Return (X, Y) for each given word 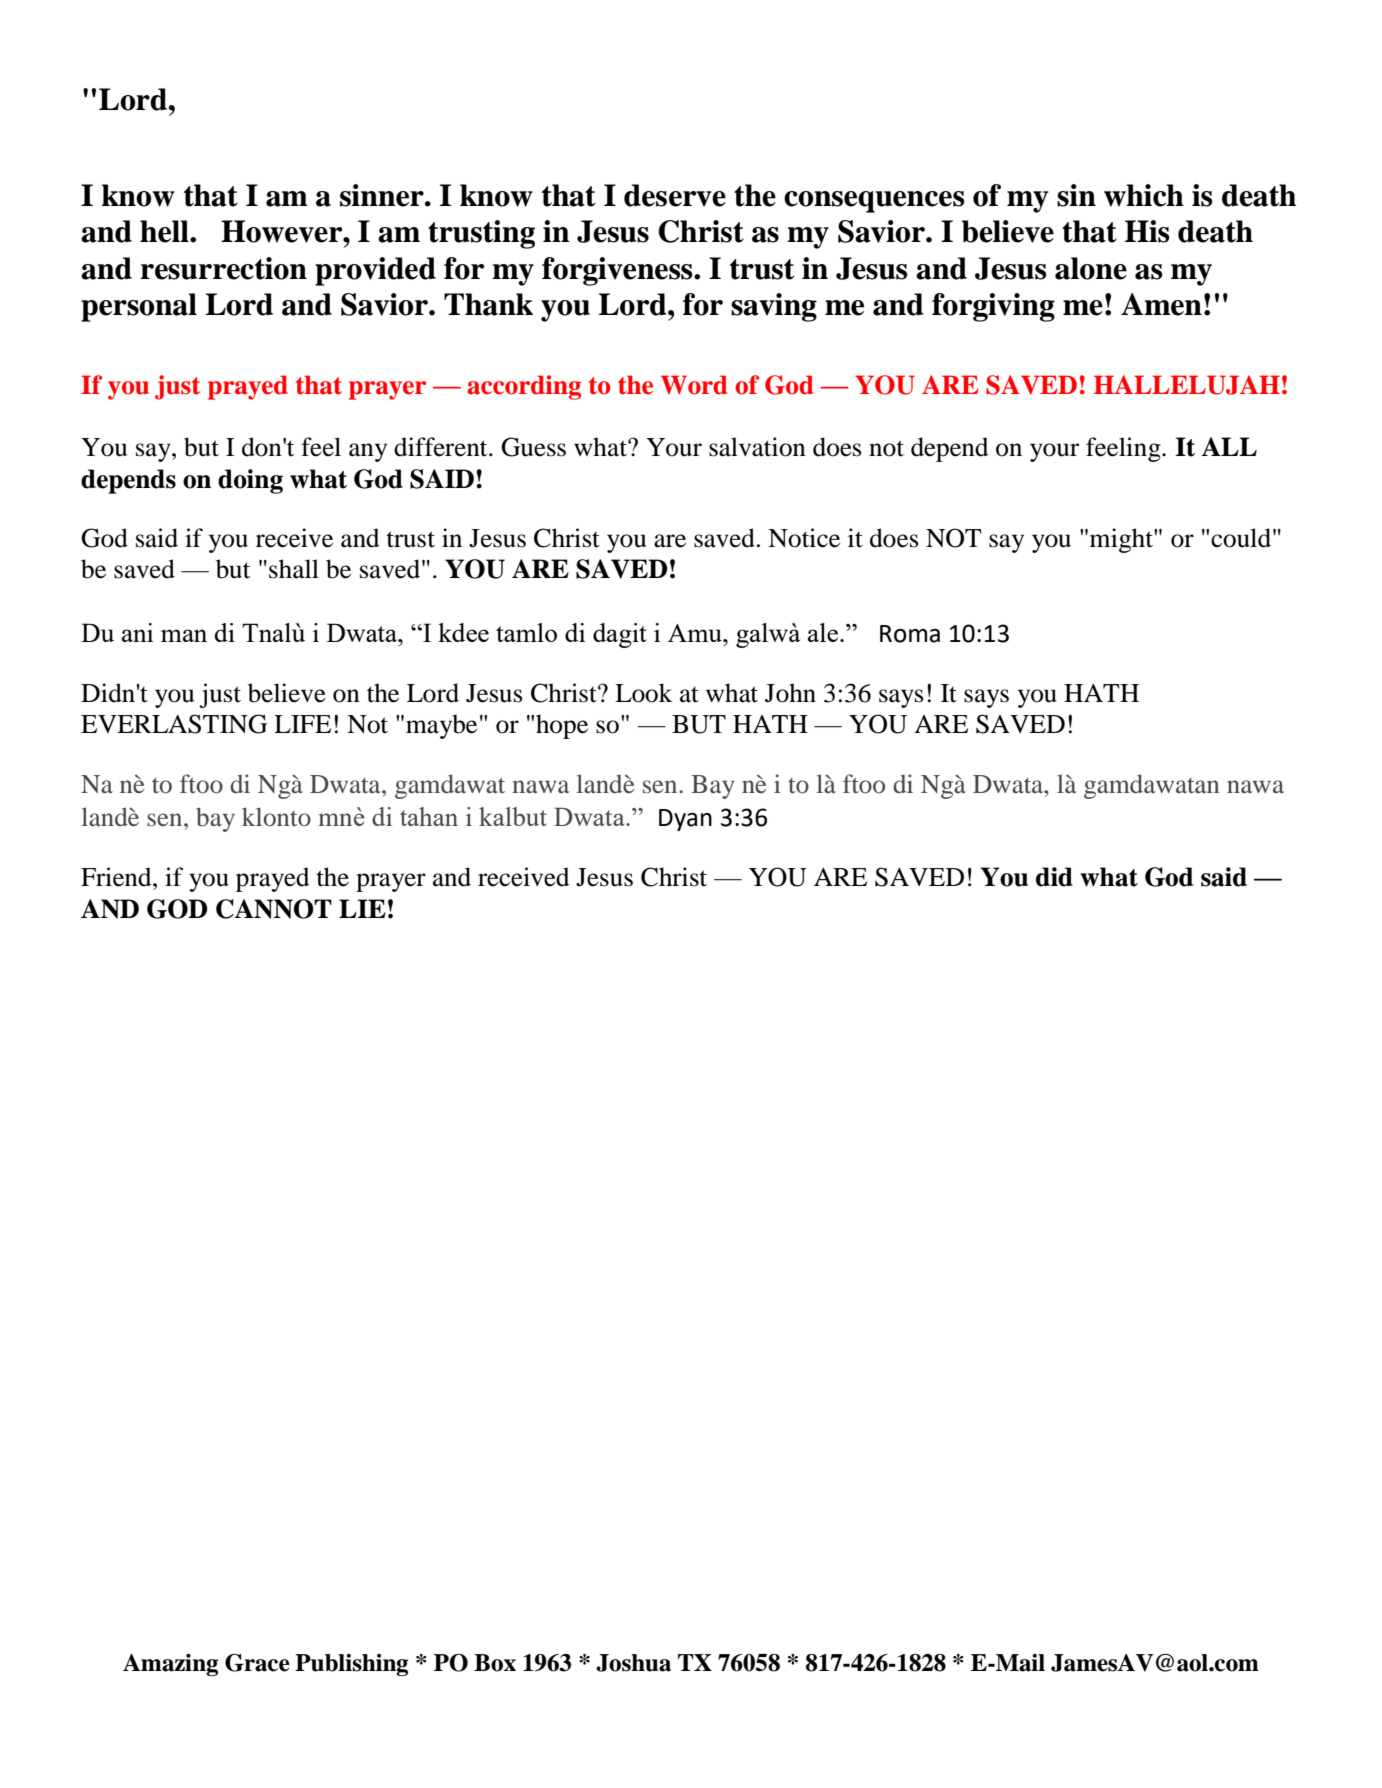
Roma (910, 634)
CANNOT (274, 909)
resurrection (223, 268)
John (790, 693)
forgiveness (618, 271)
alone (1091, 268)
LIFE (302, 724)
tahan (429, 816)
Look (643, 693)
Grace (257, 1662)
